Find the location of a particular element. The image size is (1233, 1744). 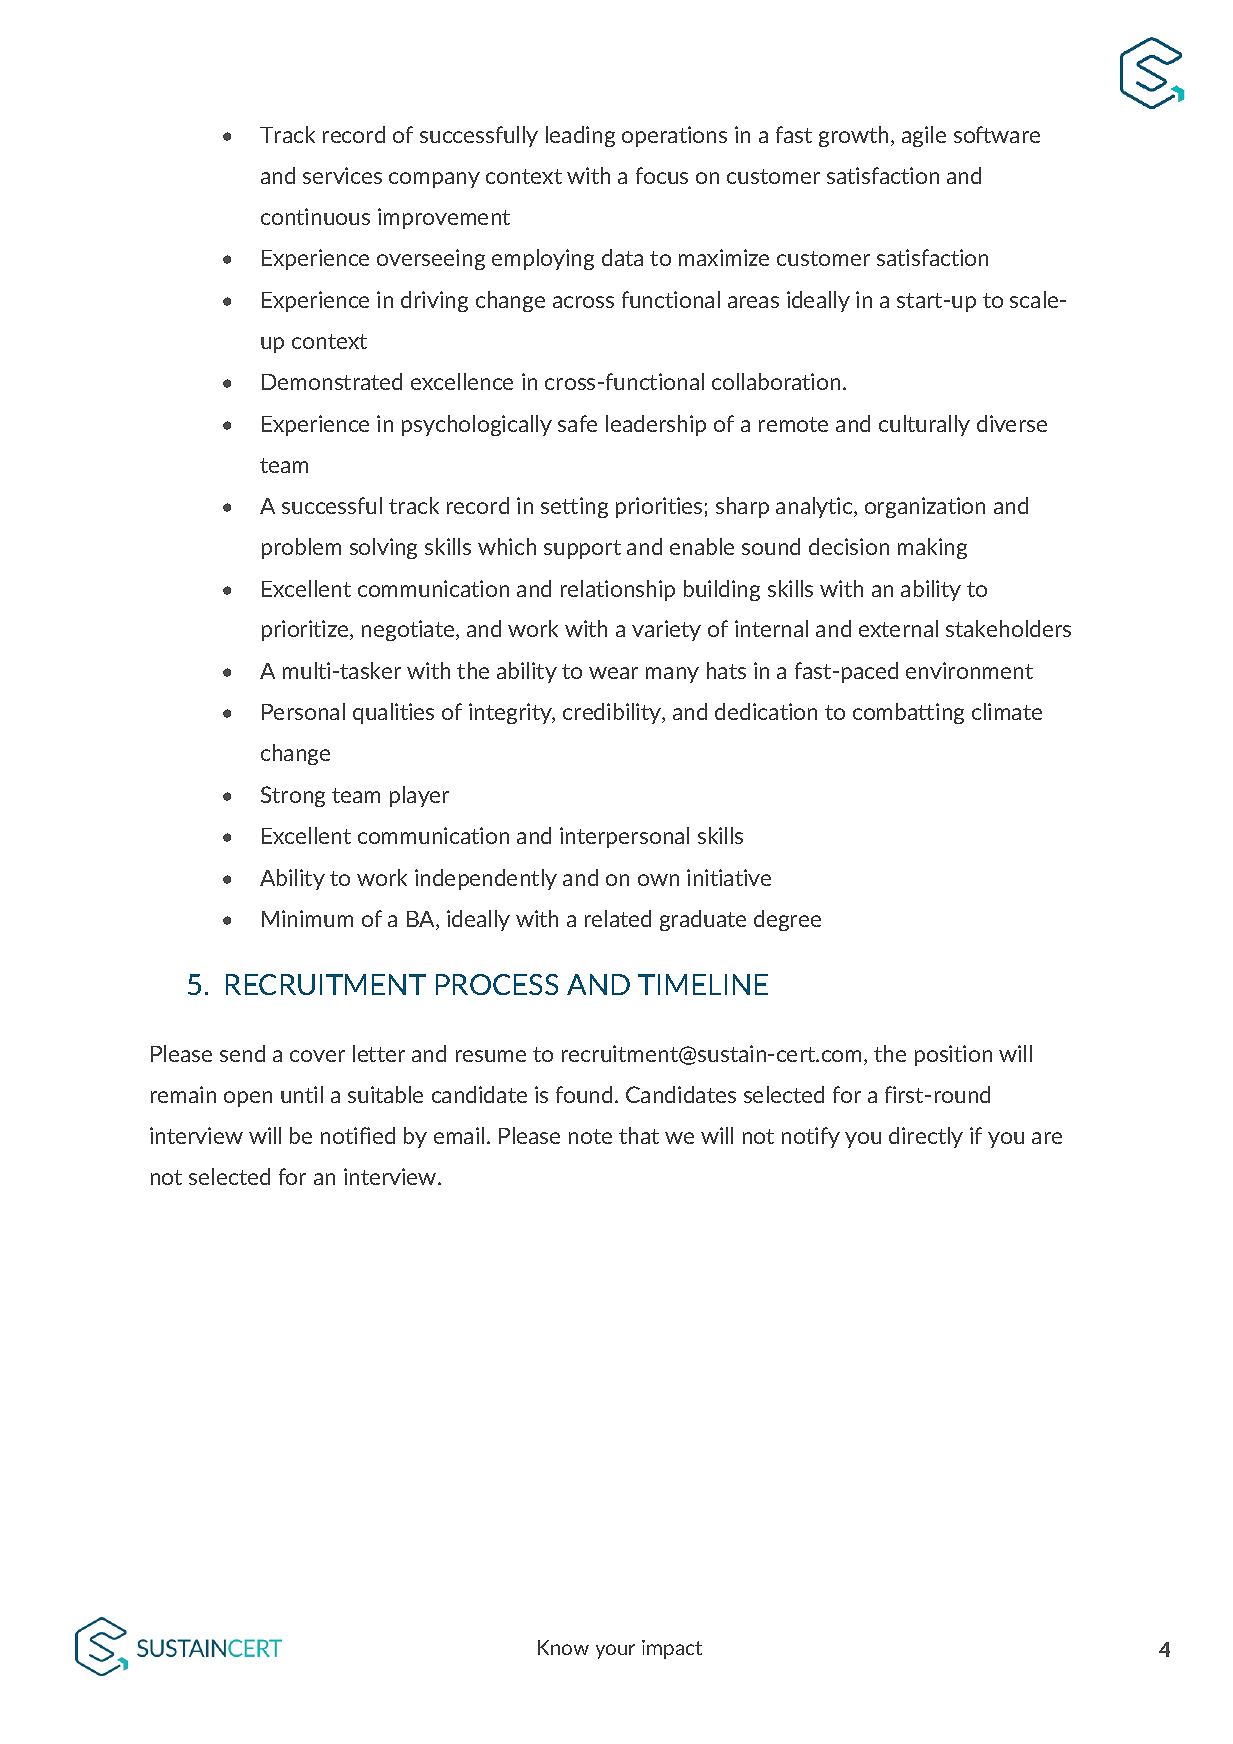

problem is located at coordinates (301, 548).
